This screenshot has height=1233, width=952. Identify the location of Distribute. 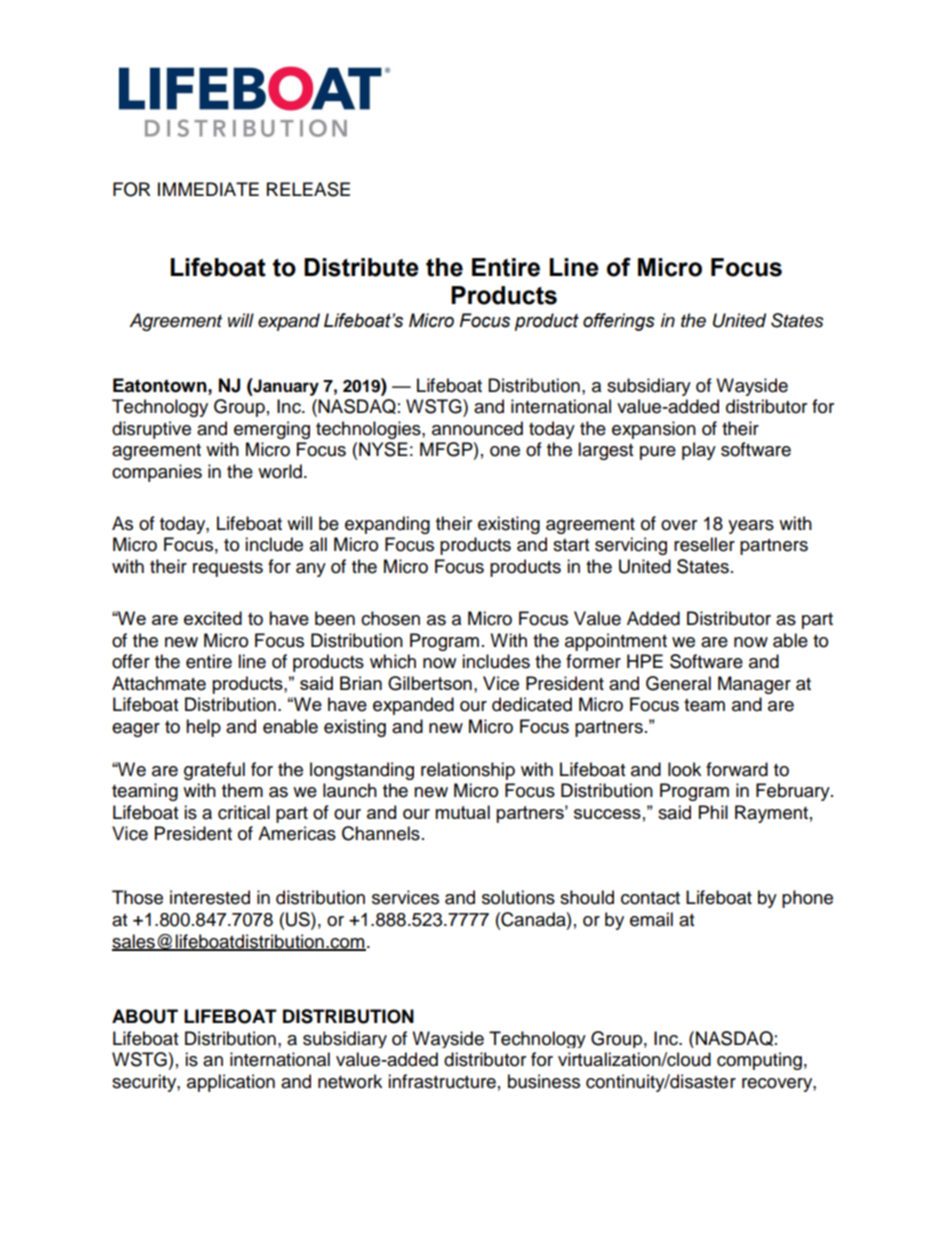
(361, 267).
